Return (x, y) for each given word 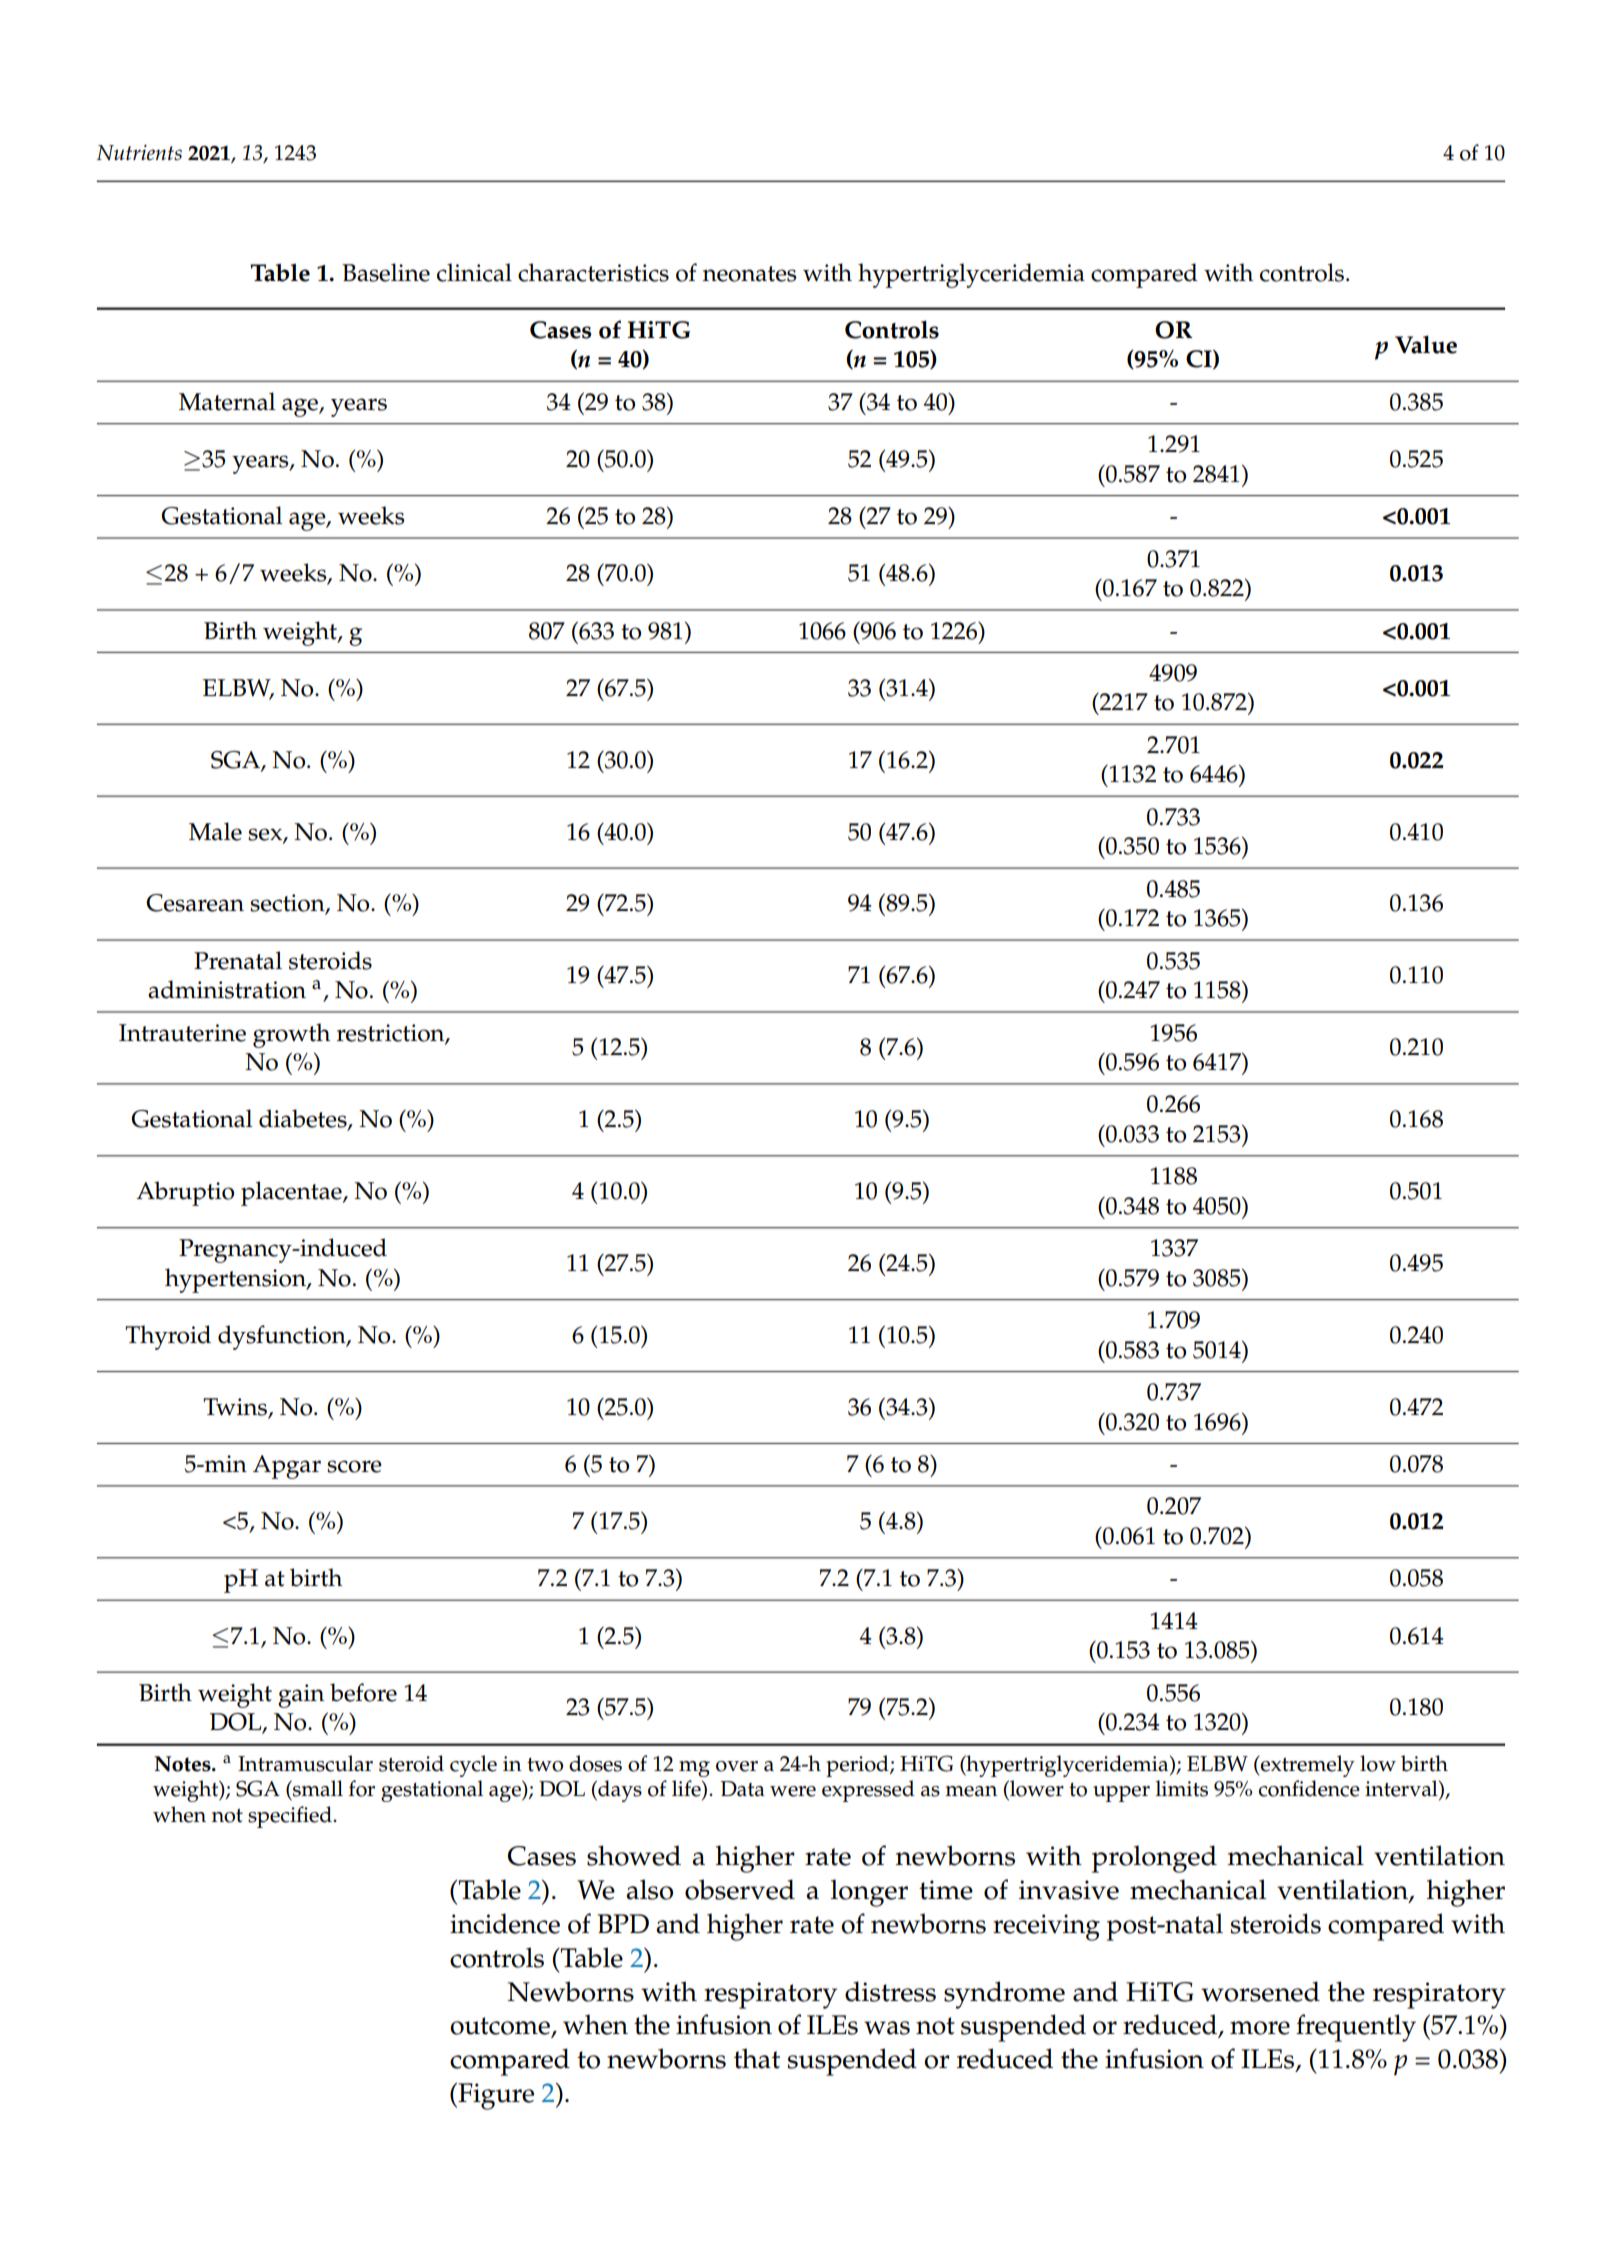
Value (1426, 344)
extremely (1307, 1766)
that (757, 2058)
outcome (501, 2027)
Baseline (386, 272)
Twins (236, 1408)
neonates (750, 274)
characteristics (593, 272)
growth (291, 1035)
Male (215, 831)
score (354, 1466)
